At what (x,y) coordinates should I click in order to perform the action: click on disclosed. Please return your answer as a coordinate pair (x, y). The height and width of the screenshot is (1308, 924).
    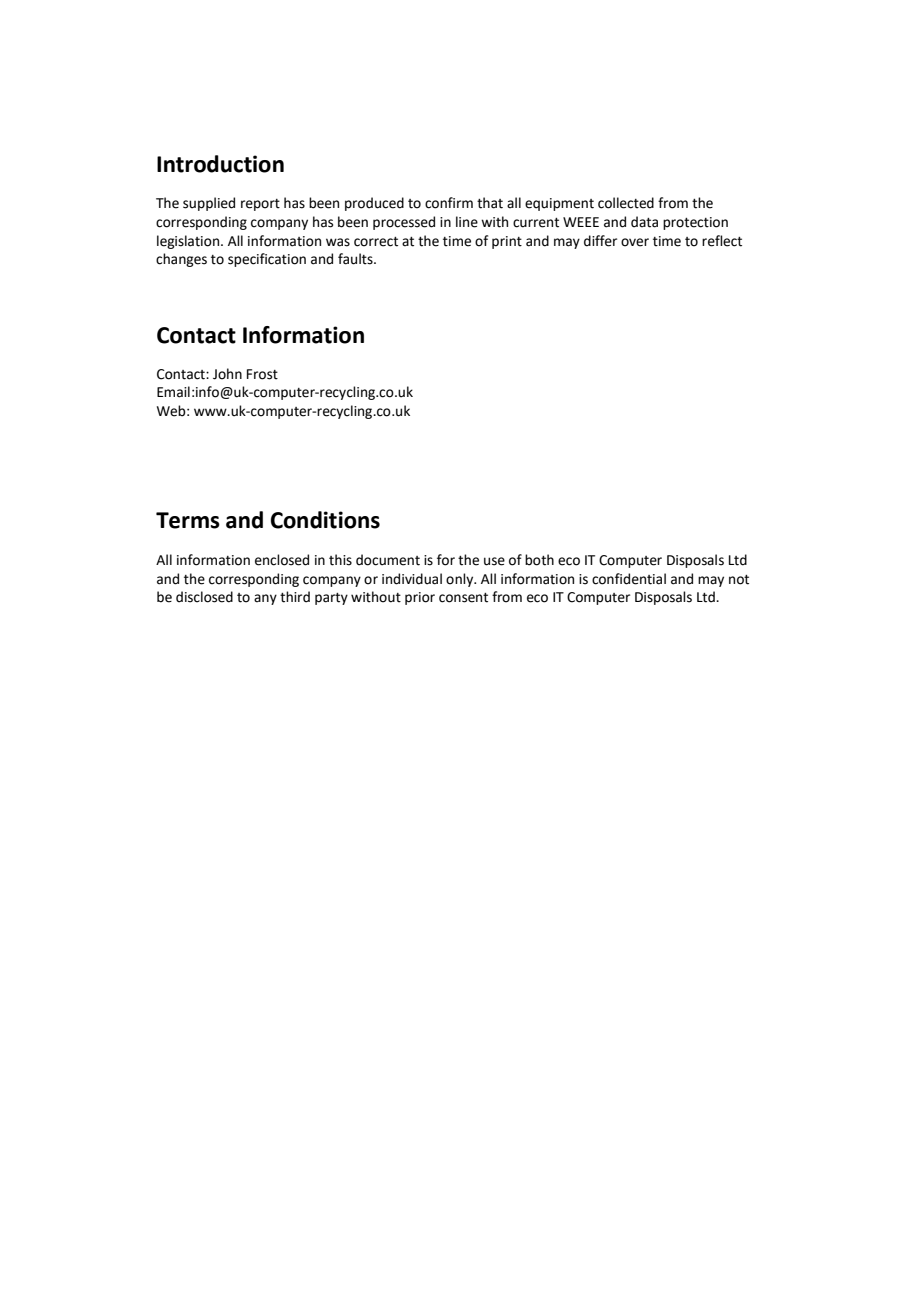
    Looking at the image, I should click on (204, 597).
